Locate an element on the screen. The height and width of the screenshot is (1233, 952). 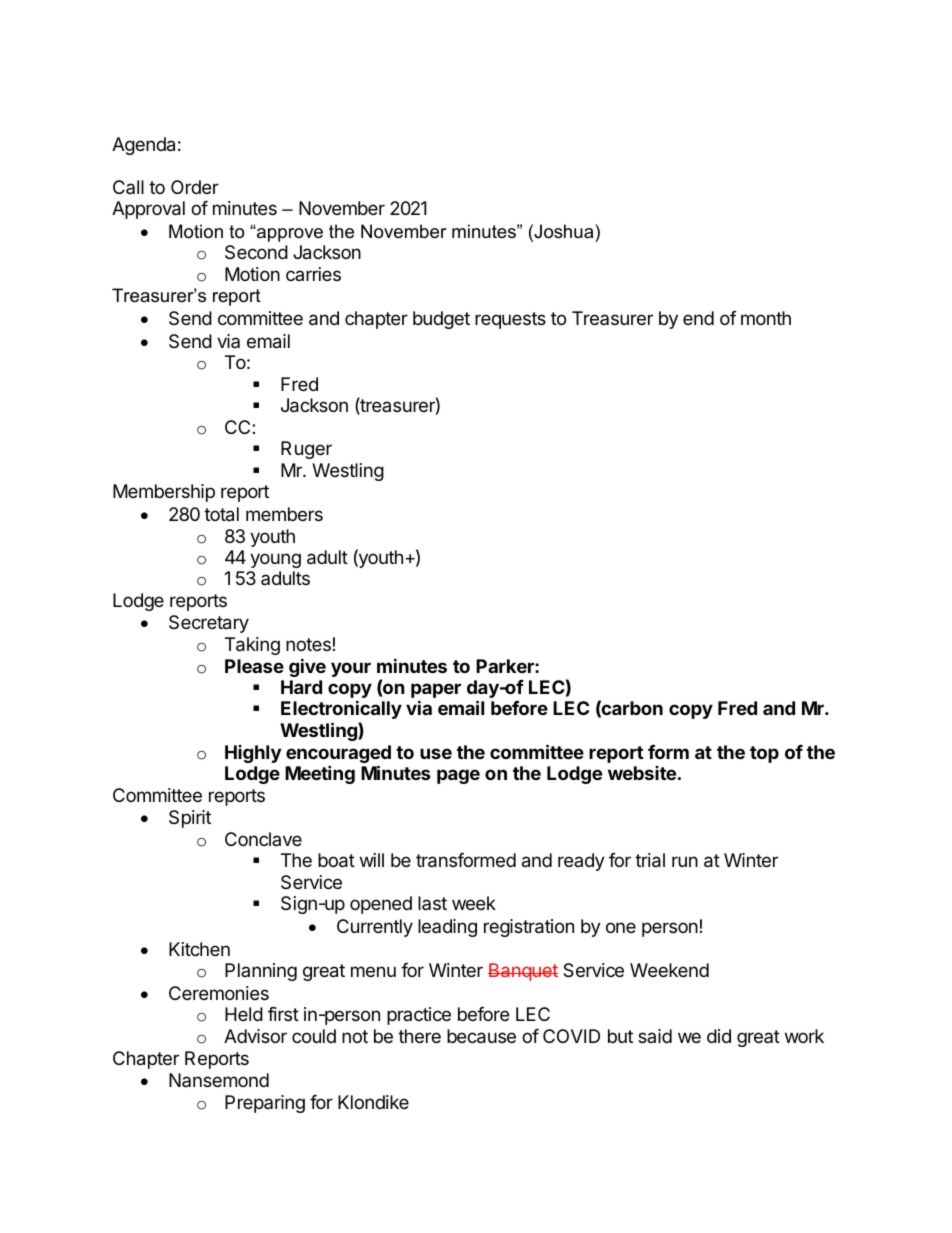
top is located at coordinates (764, 754).
